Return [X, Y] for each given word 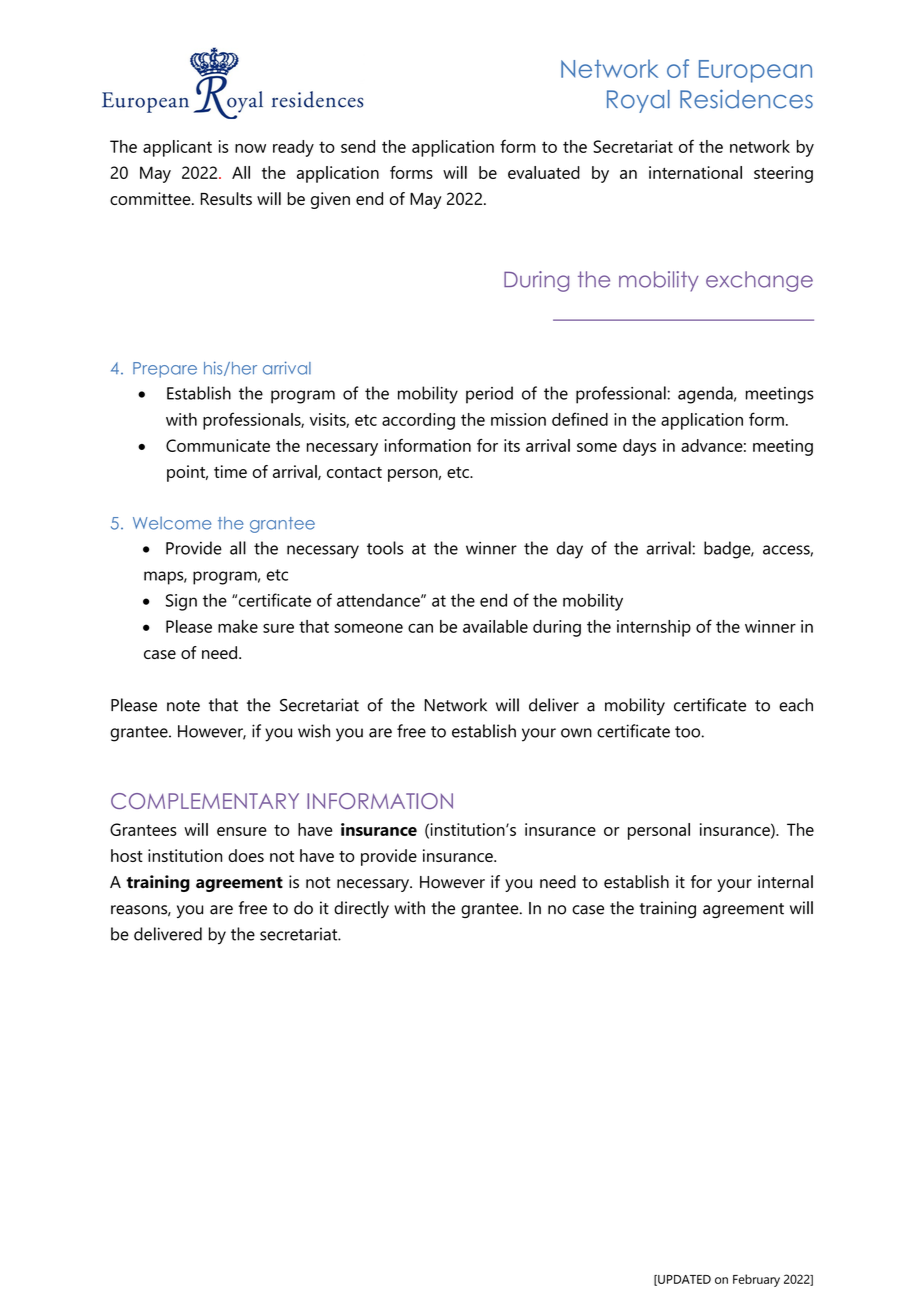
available [495, 626]
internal [785, 882]
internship [654, 628]
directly [361, 909]
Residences [746, 99]
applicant [177, 148]
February [756, 1280]
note [183, 706]
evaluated [544, 172]
